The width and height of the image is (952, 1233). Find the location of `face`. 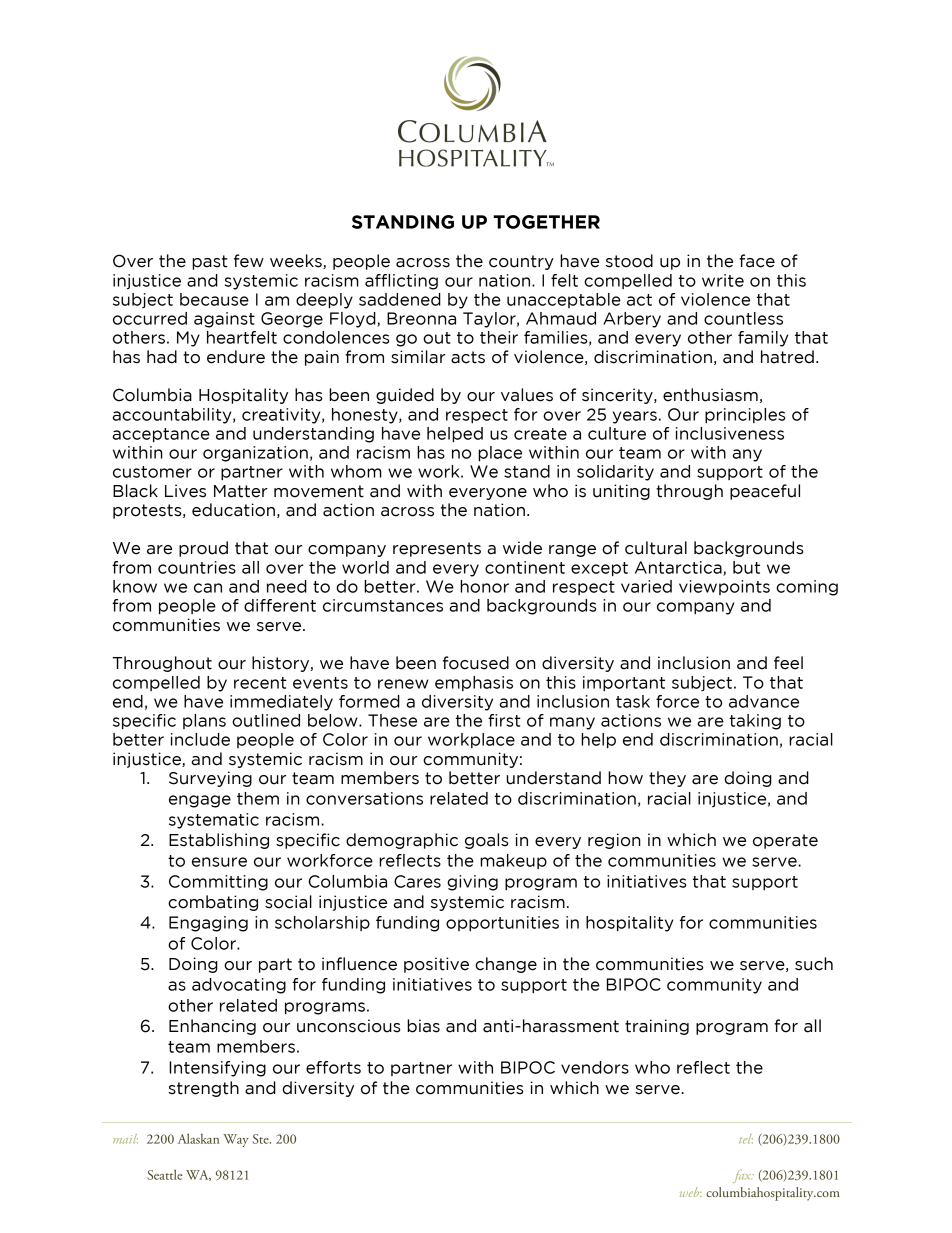

face is located at coordinates (757, 261).
